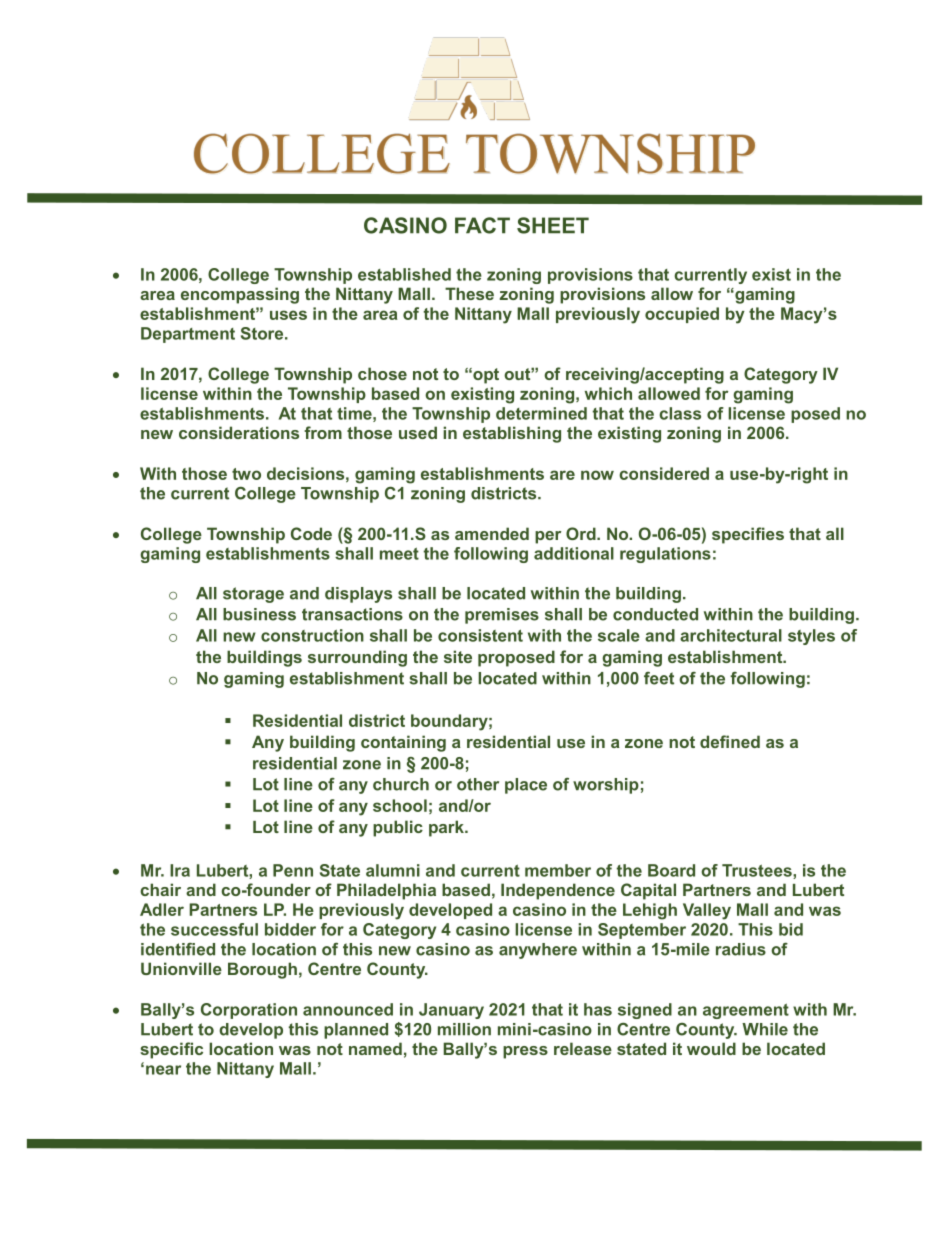 This screenshot has width=952, height=1233. What do you see at coordinates (671, 870) in the screenshot?
I see `Board` at bounding box center [671, 870].
